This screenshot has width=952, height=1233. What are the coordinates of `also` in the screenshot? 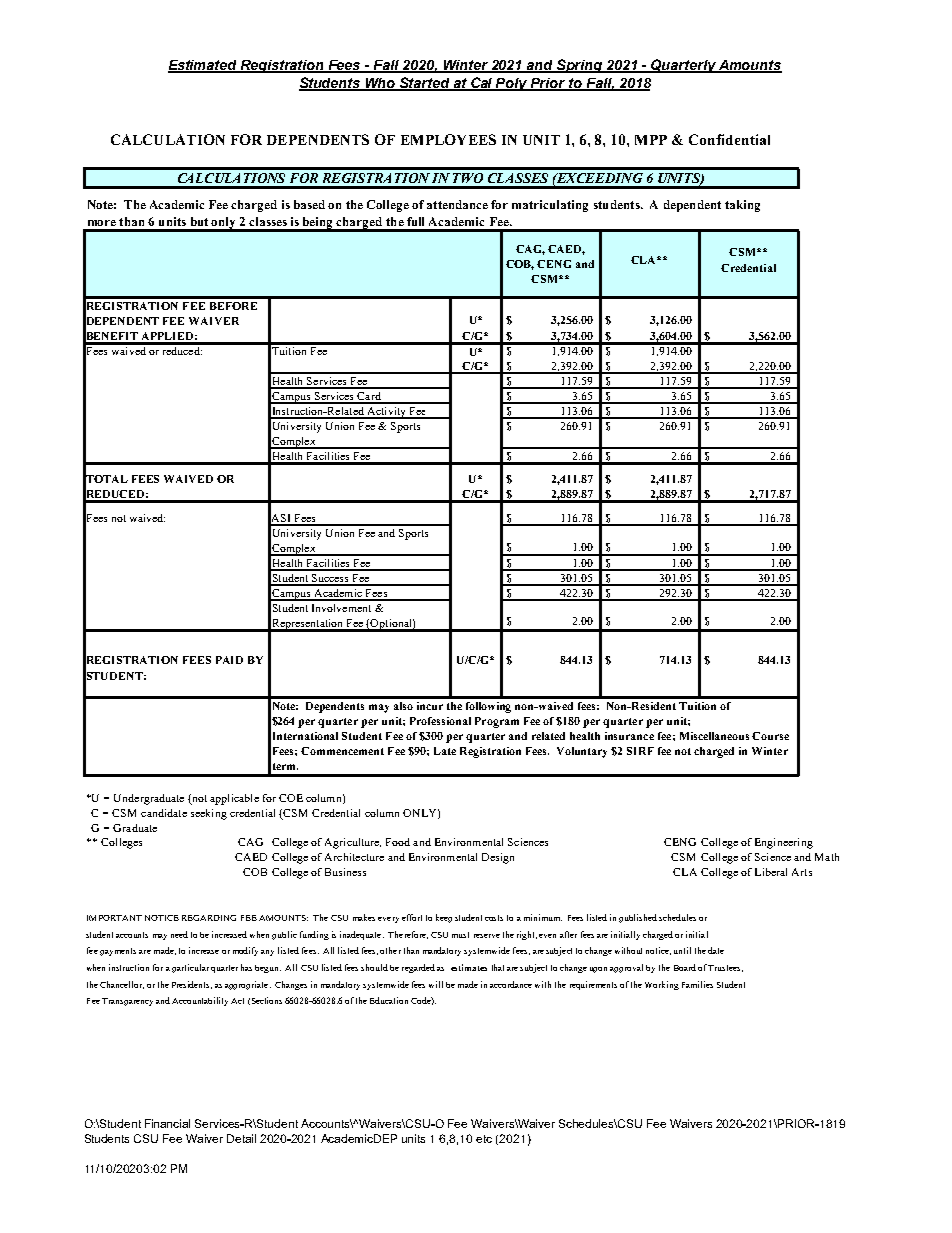 It's located at (403, 706).
